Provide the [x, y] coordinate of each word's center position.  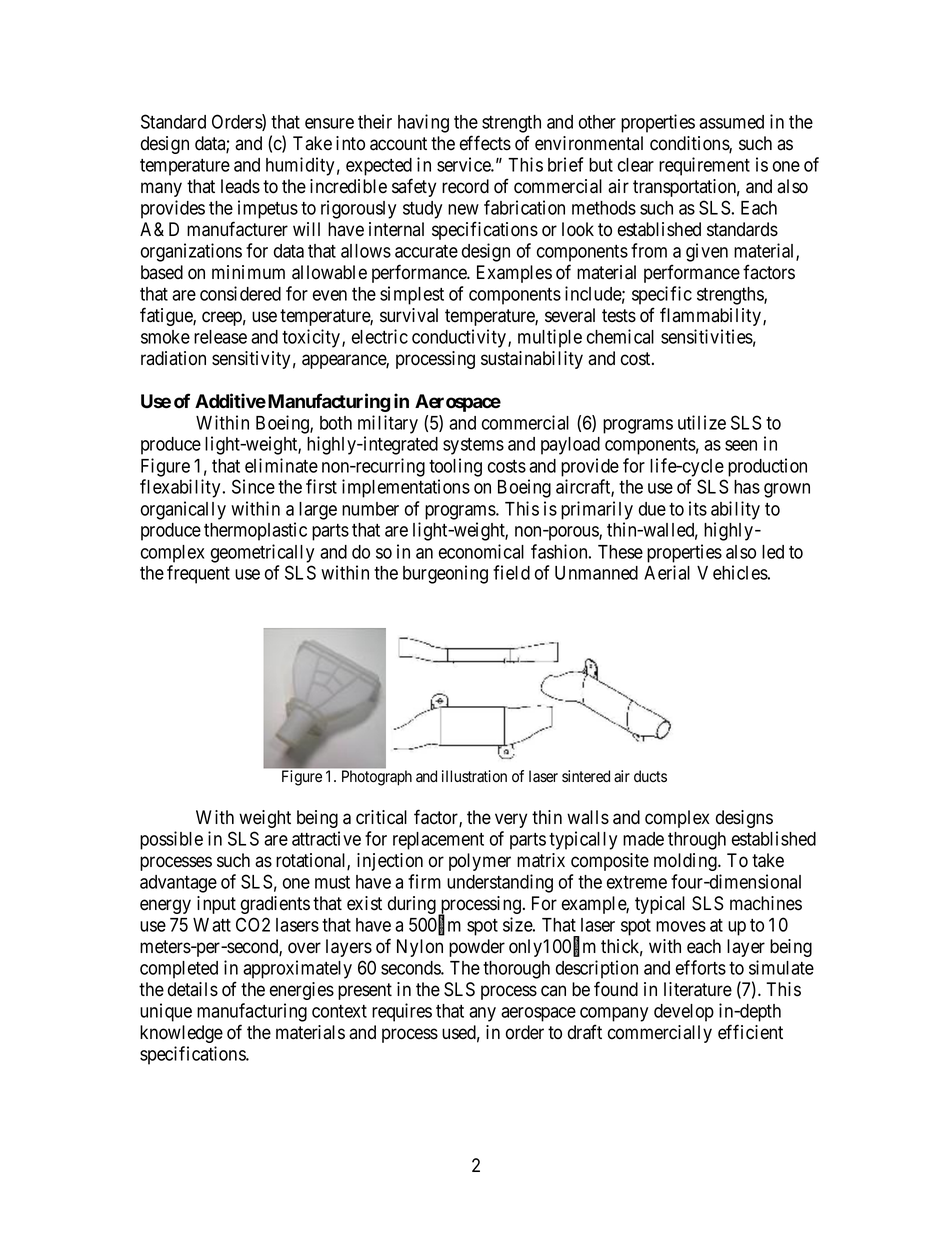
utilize [702, 422]
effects [485, 143]
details [193, 989]
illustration [474, 776]
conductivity [459, 338]
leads [240, 186]
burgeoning [445, 574]
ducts [650, 776]
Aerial [667, 572]
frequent [198, 574]
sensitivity [251, 360]
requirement [704, 166]
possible [171, 840]
